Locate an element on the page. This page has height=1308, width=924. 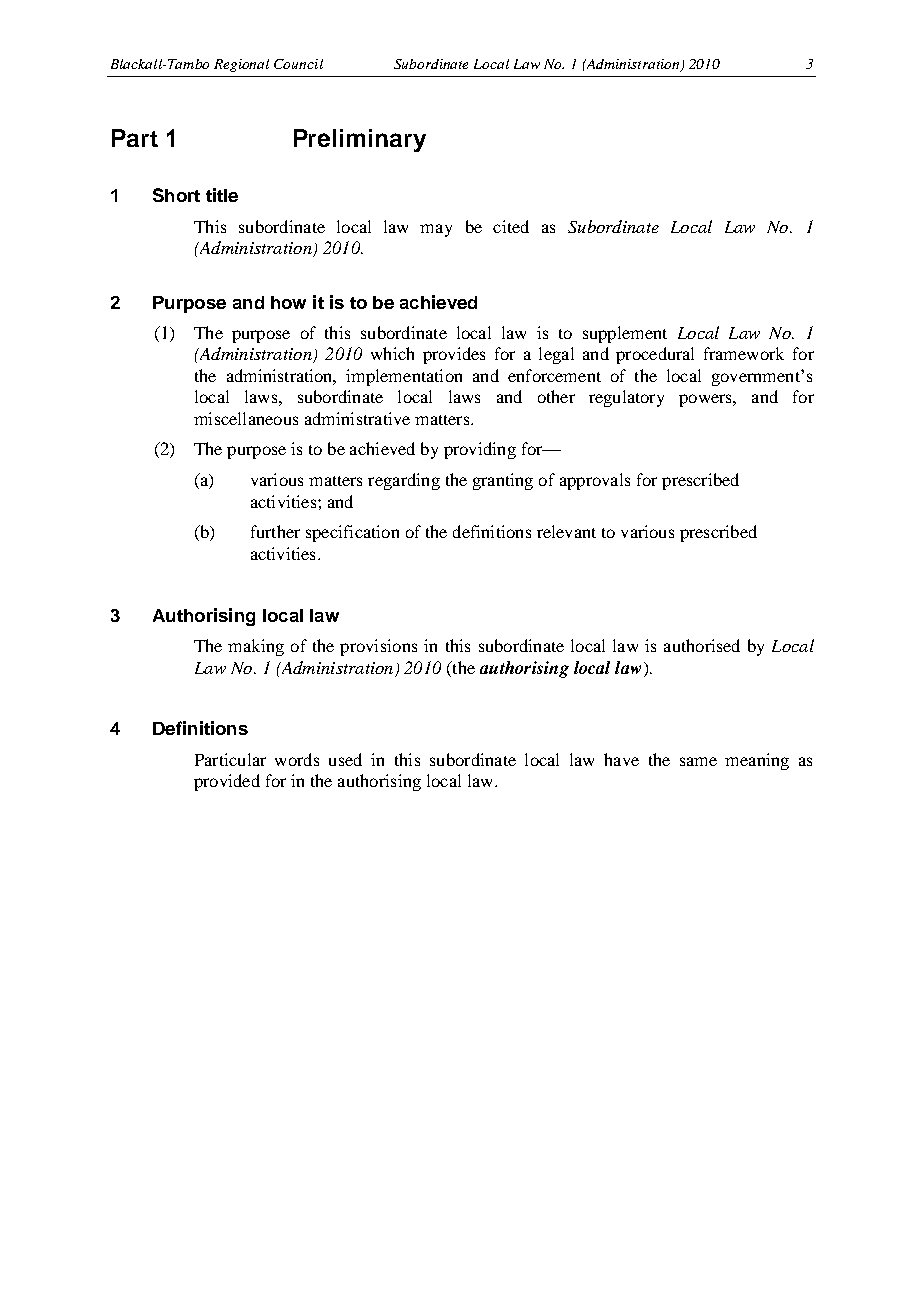
cited is located at coordinates (511, 226).
